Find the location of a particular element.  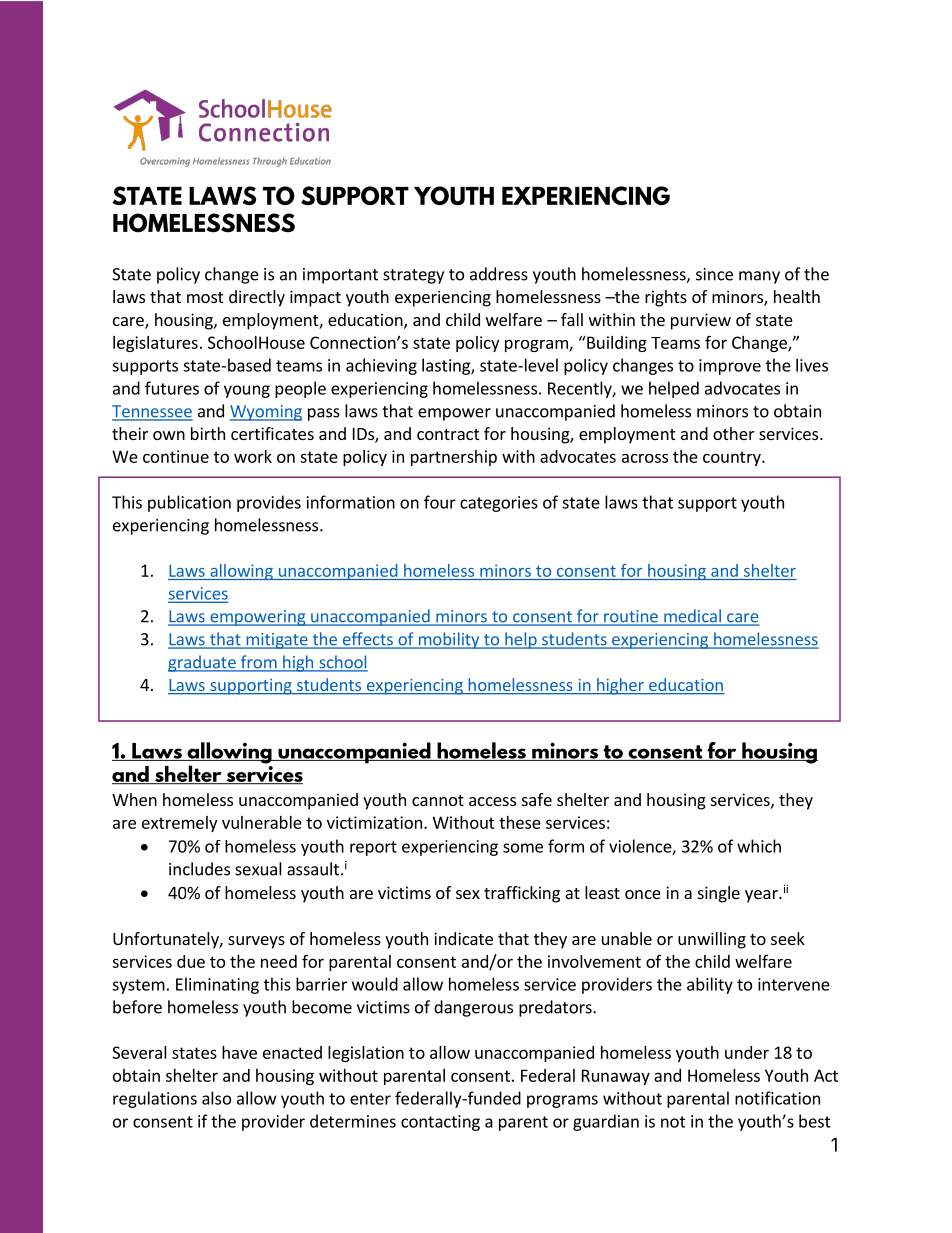

contacting is located at coordinates (440, 1123).
